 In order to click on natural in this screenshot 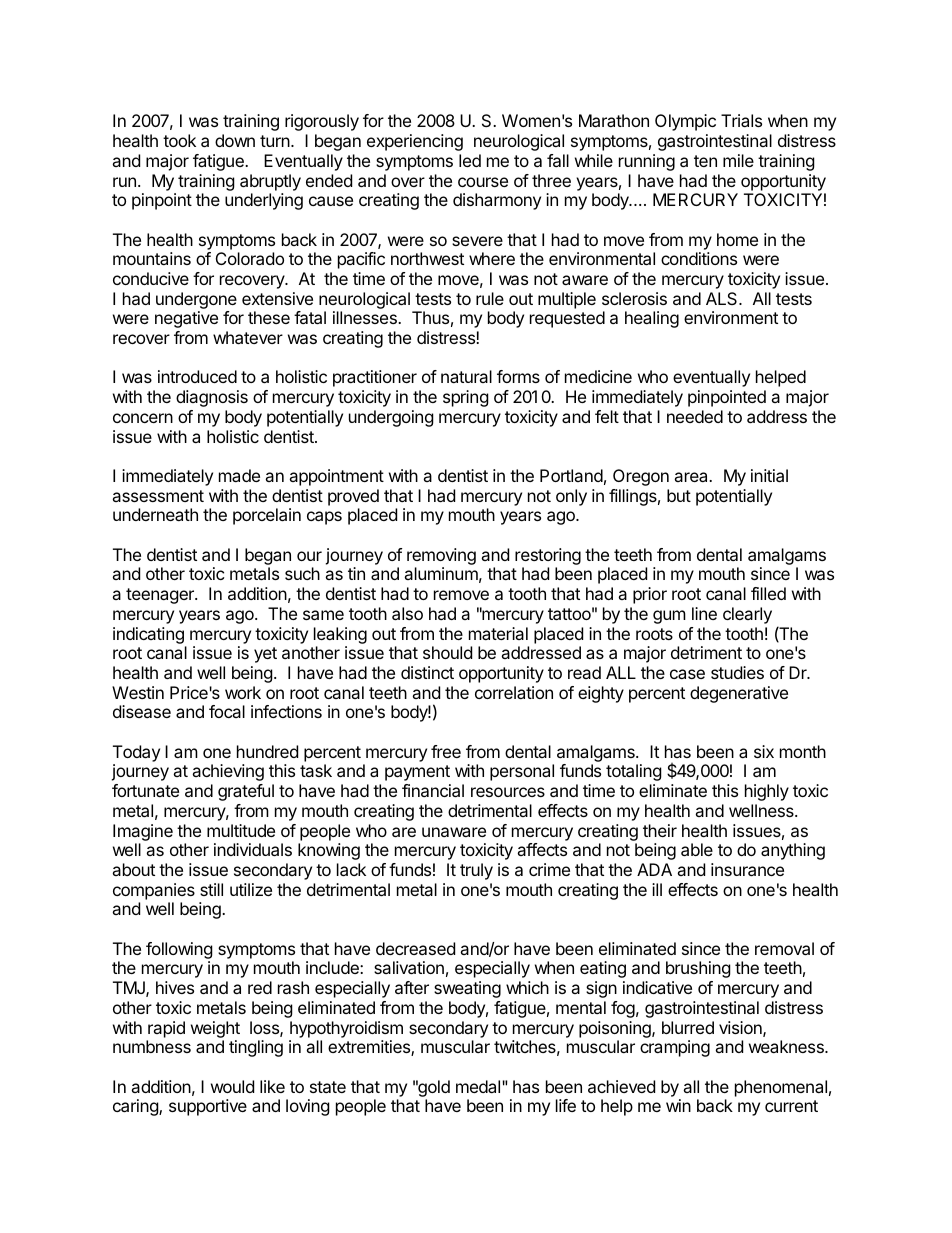, I will do `click(466, 376)`.
